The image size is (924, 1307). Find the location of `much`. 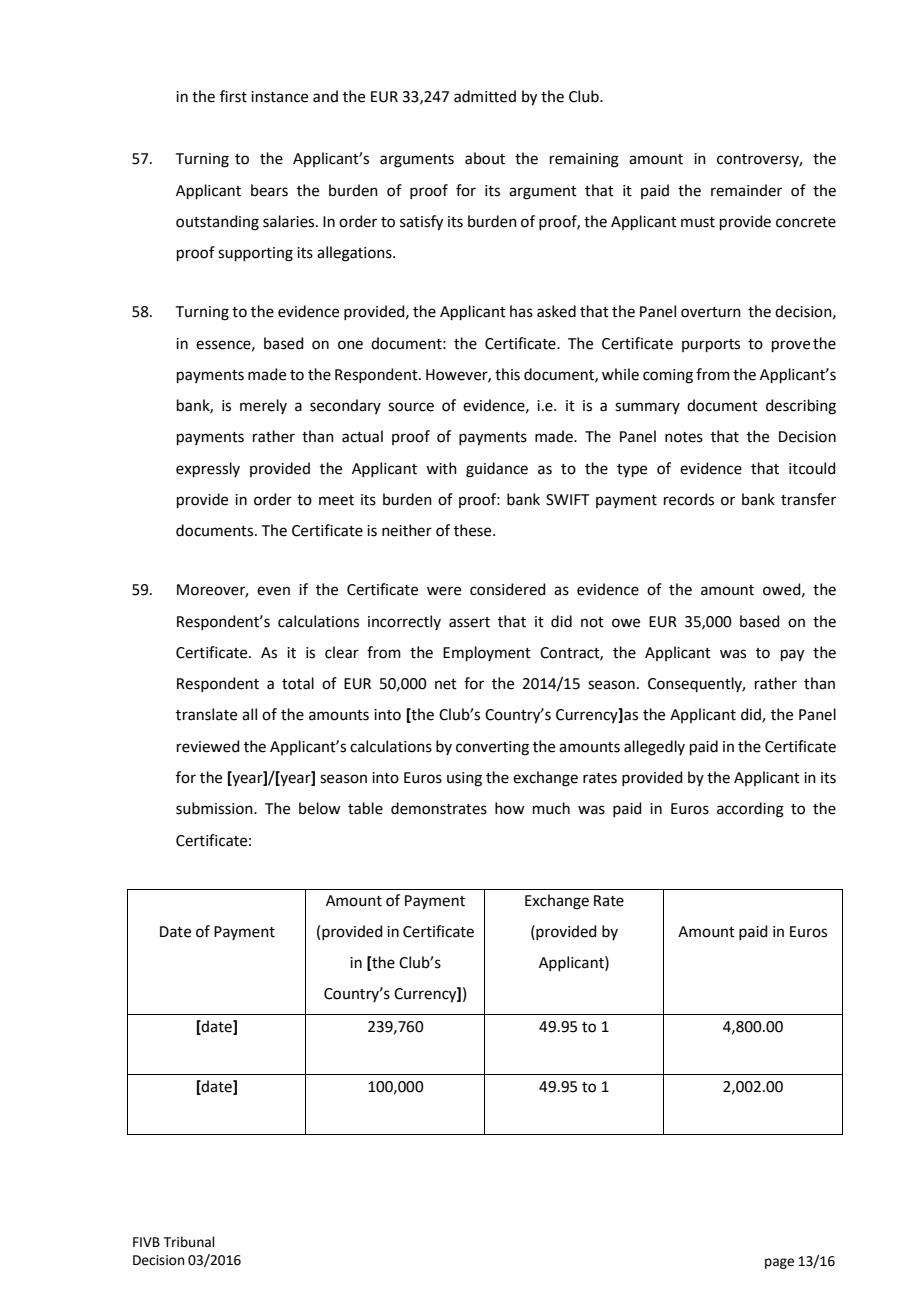

much is located at coordinates (551, 808).
